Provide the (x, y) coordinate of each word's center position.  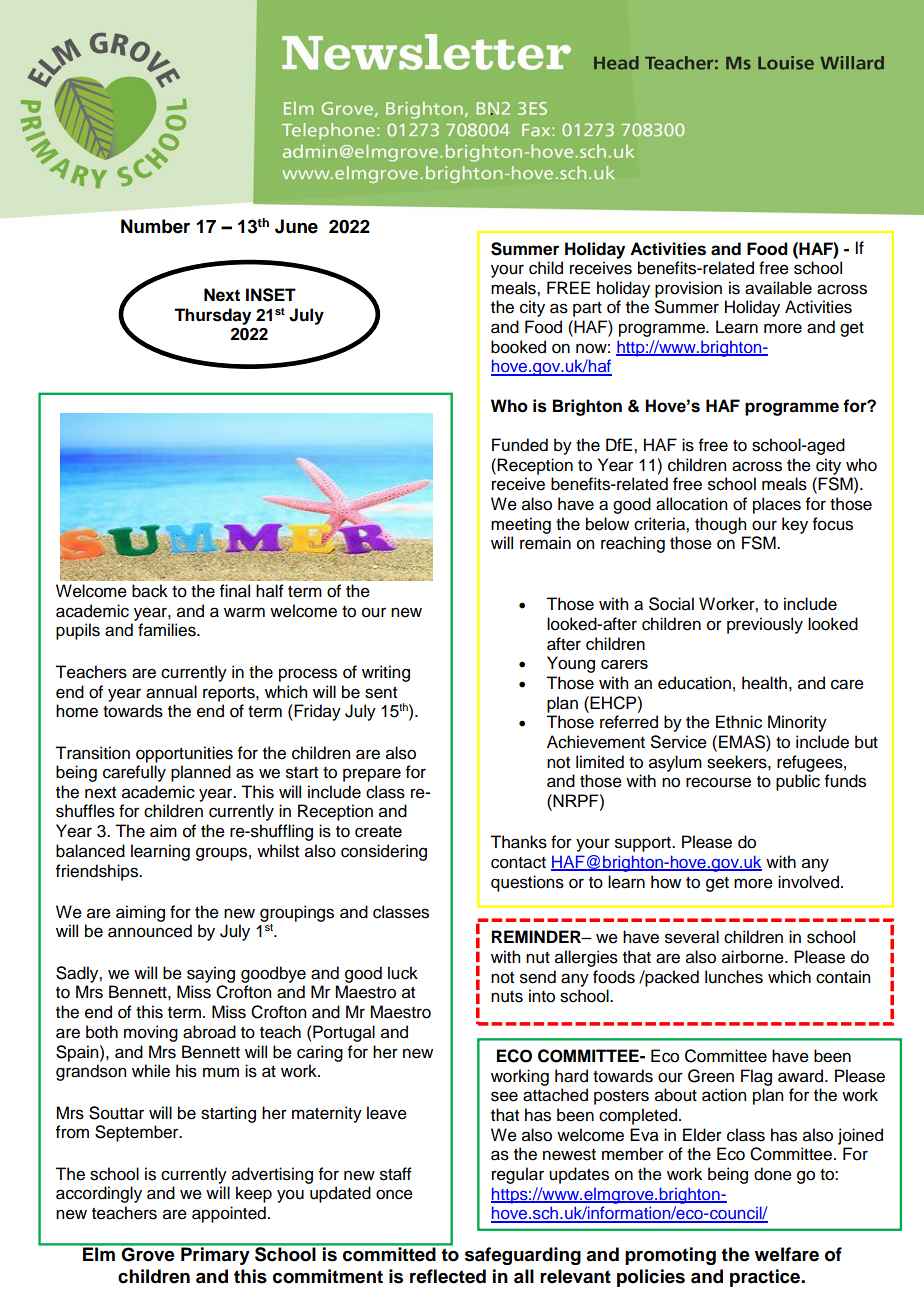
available (778, 288)
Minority (797, 723)
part (587, 309)
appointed (229, 1214)
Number (155, 226)
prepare (372, 775)
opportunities (184, 754)
